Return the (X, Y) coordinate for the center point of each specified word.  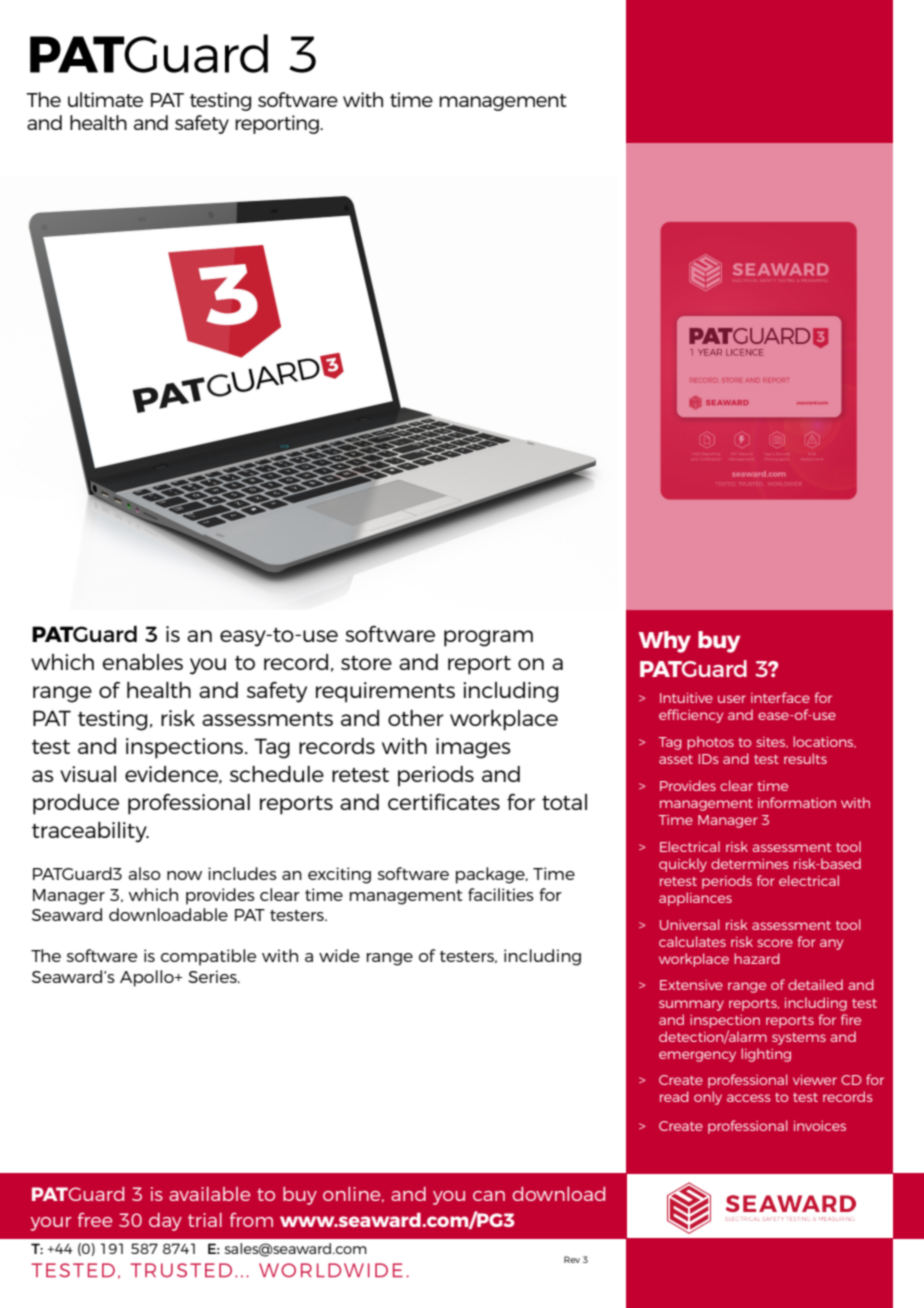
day (165, 1222)
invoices (820, 1126)
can (489, 1196)
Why (664, 642)
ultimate (105, 99)
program (488, 638)
